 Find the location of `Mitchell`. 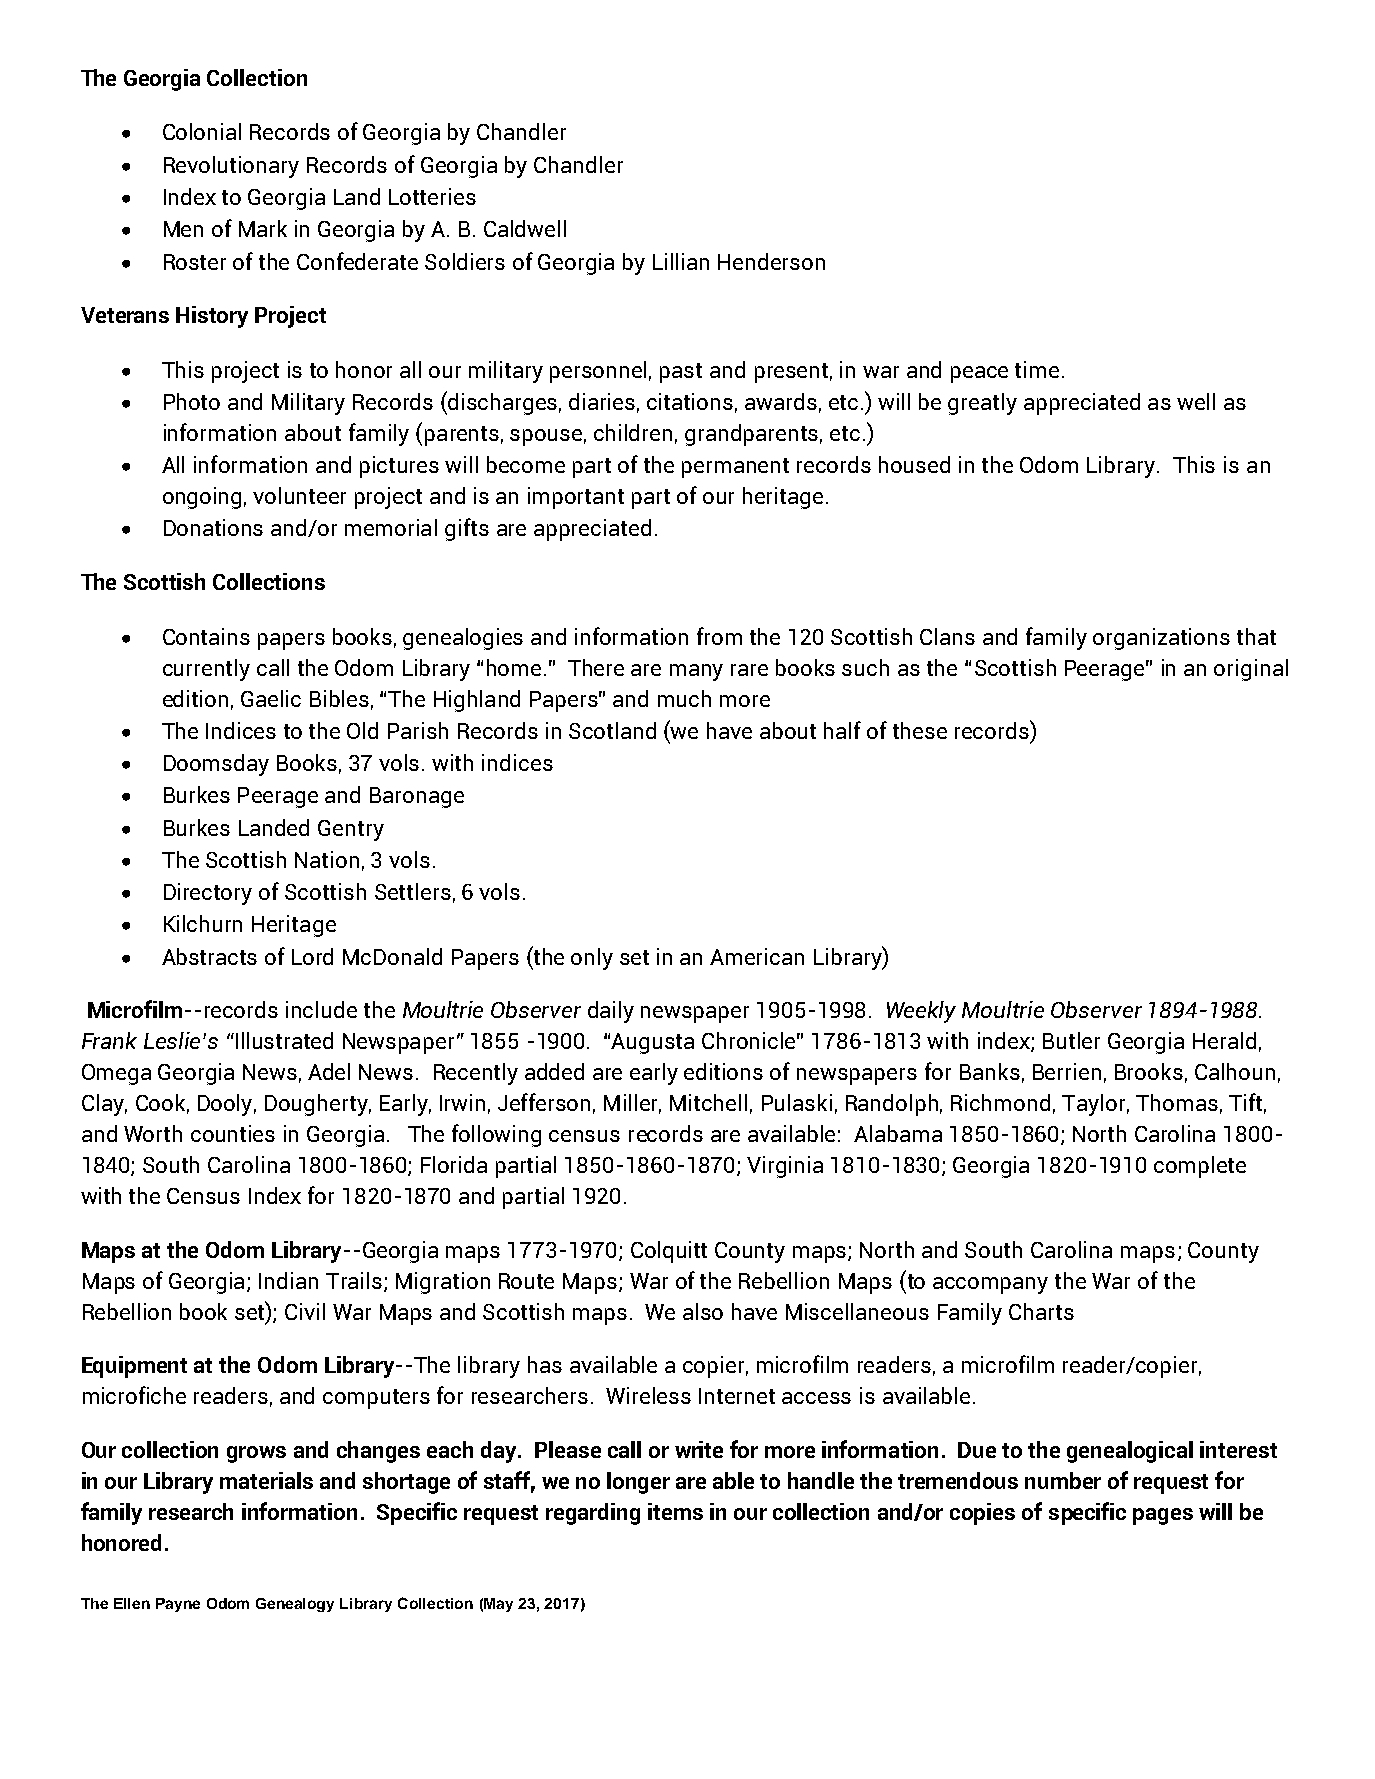

Mitchell is located at coordinates (708, 1102).
